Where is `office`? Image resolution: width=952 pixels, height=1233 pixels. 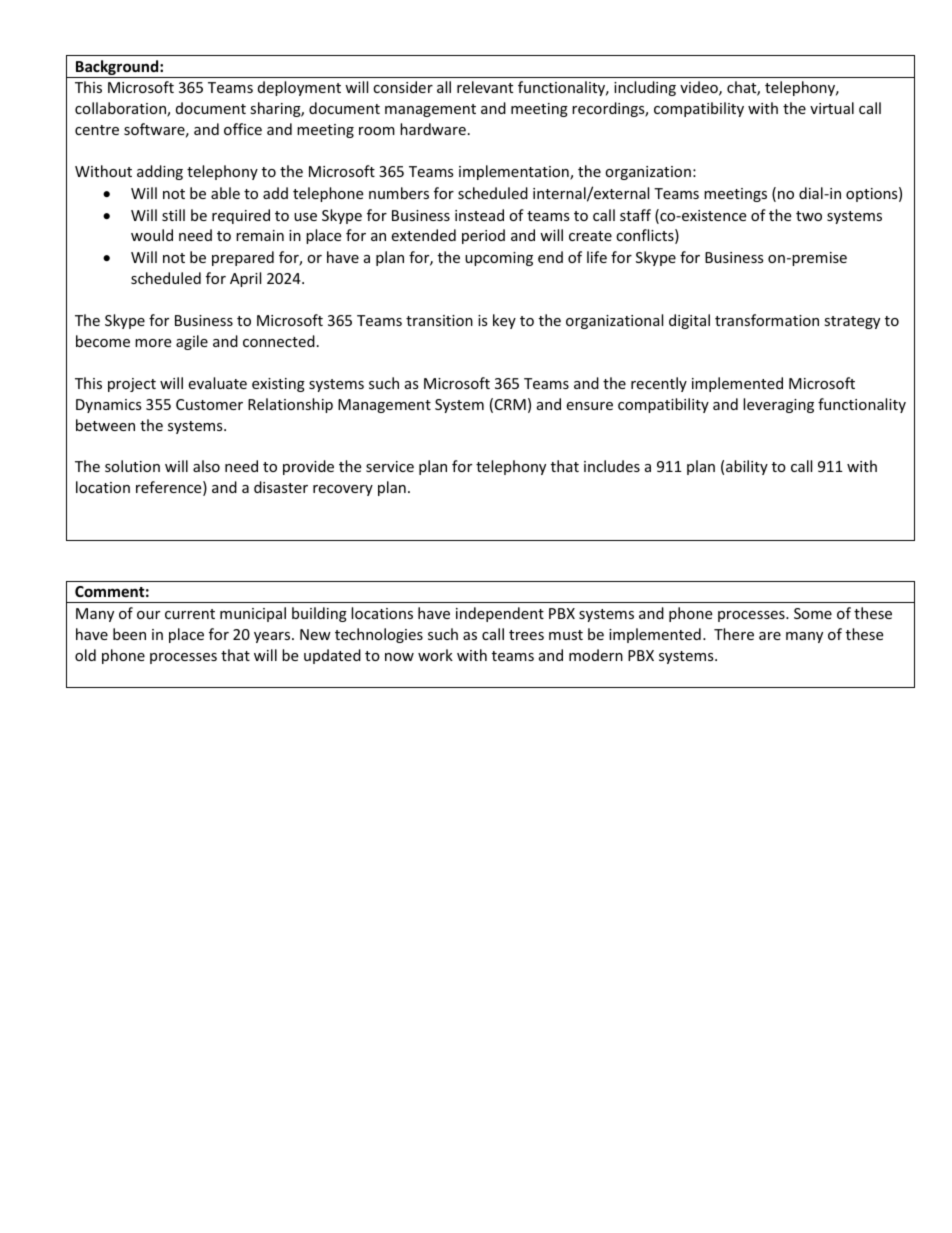 office is located at coordinates (243, 129).
